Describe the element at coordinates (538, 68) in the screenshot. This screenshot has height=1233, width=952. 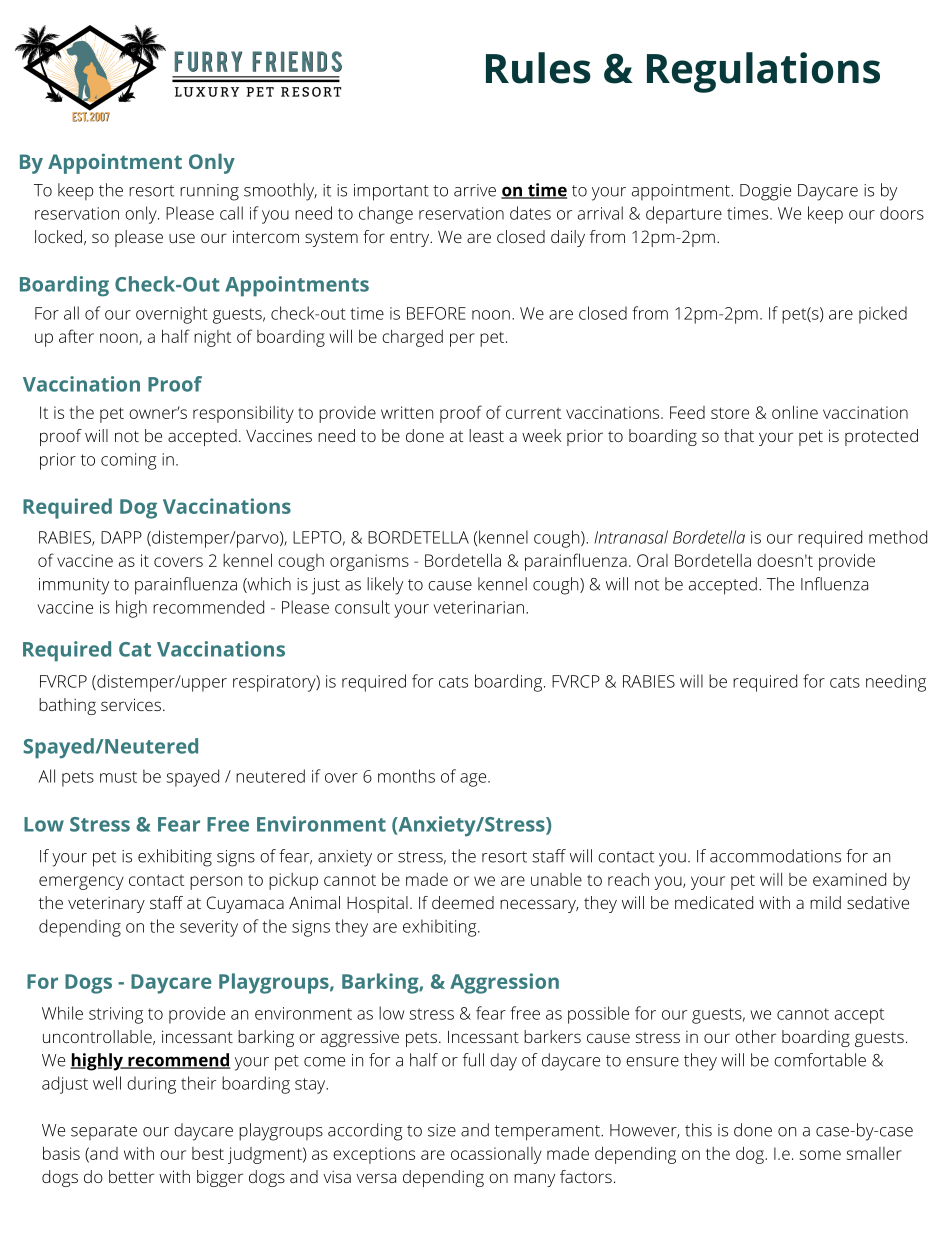
I see `Rules` at that location.
